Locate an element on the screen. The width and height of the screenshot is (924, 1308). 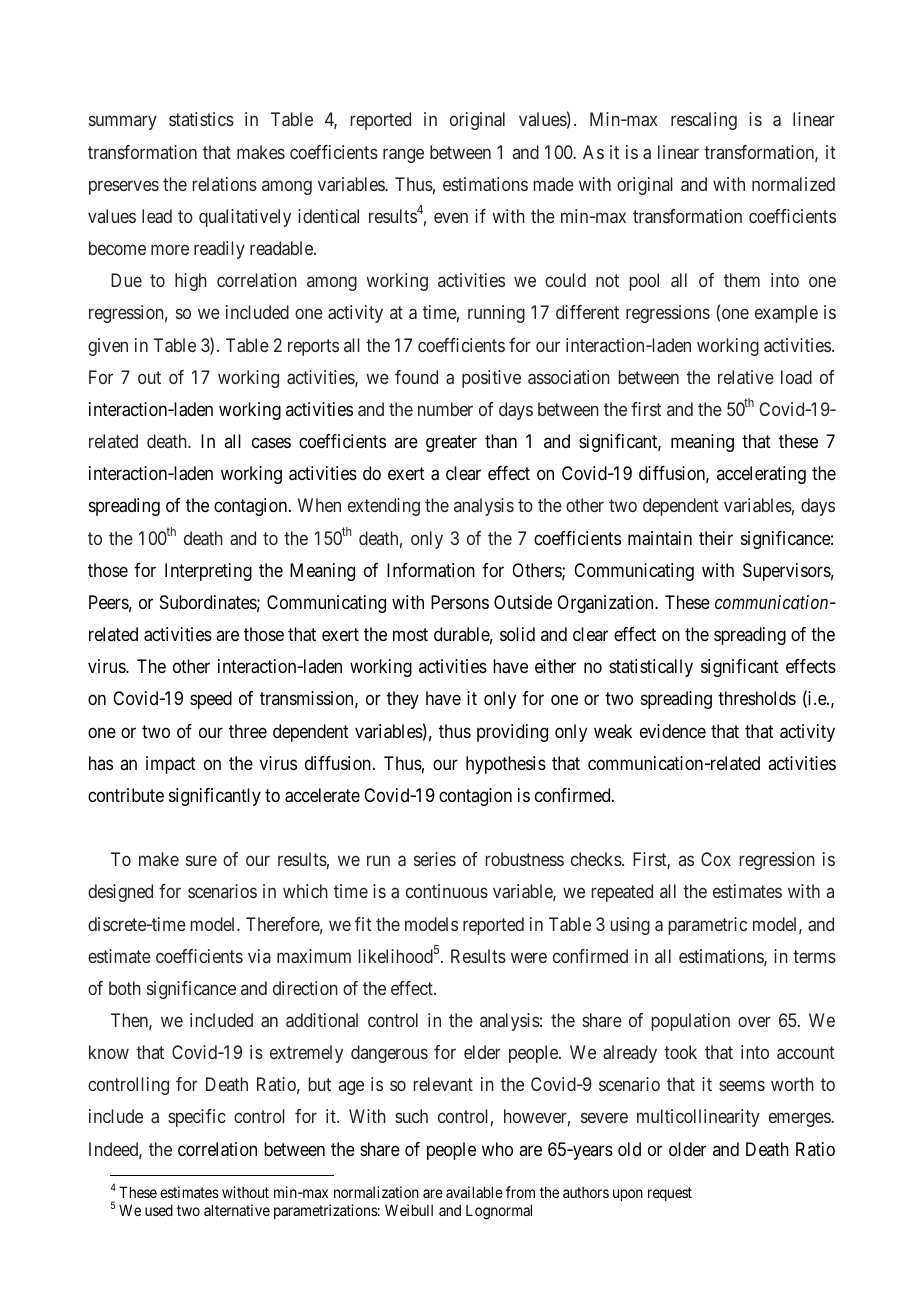
speed is located at coordinates (211, 700).
